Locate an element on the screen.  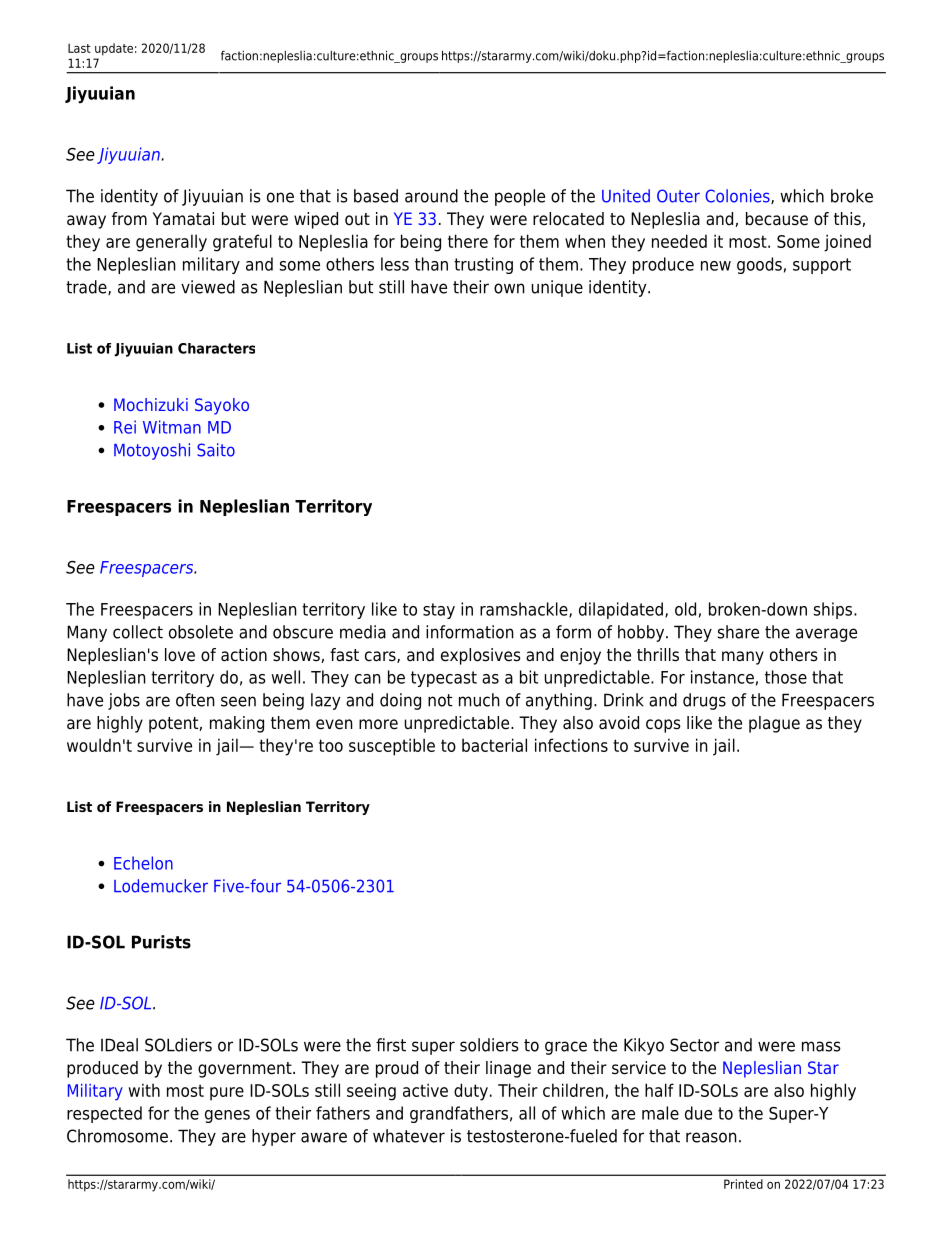
around is located at coordinates (431, 196).
